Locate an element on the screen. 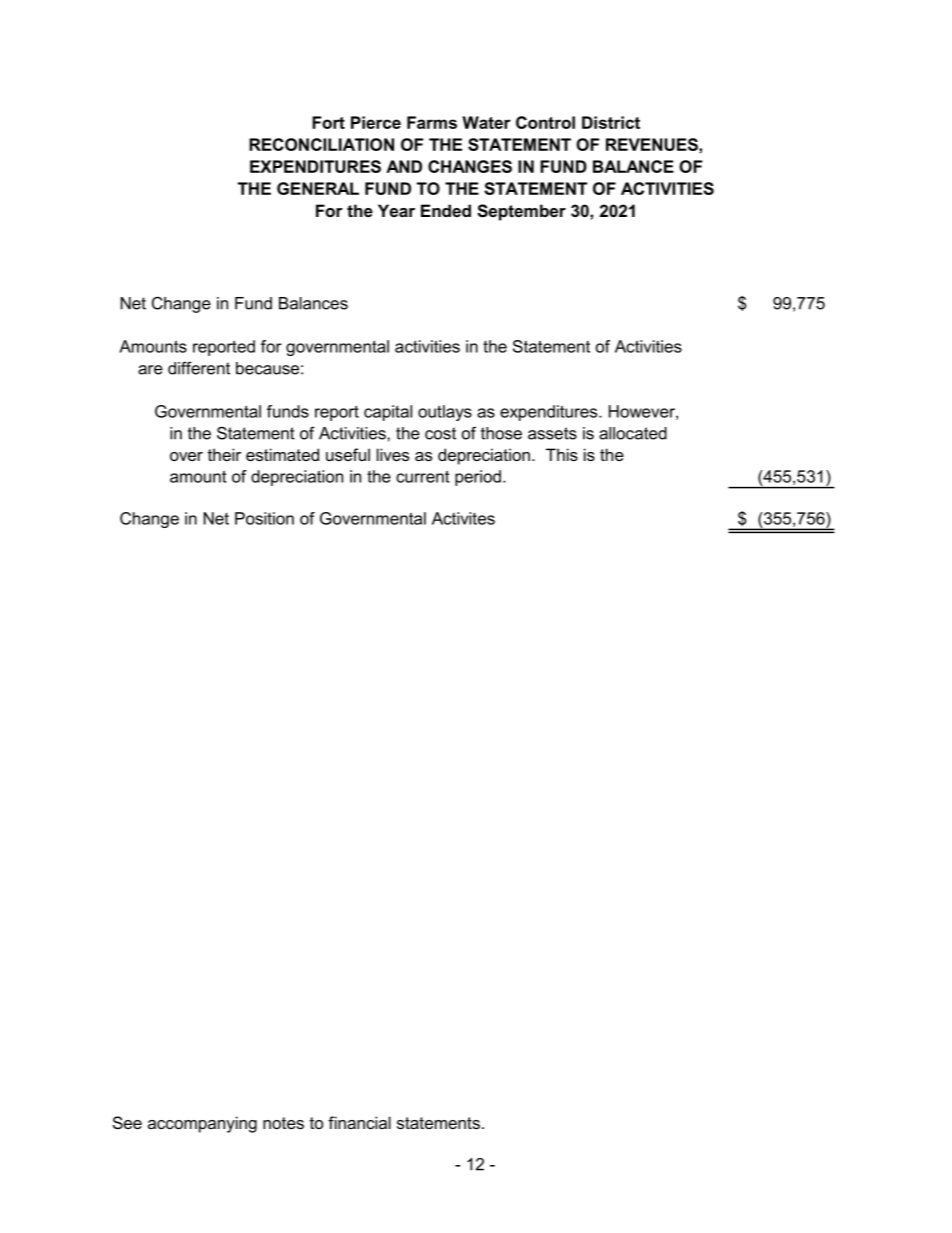 Image resolution: width=952 pixels, height=1233 pixels. AND is located at coordinates (404, 166).
